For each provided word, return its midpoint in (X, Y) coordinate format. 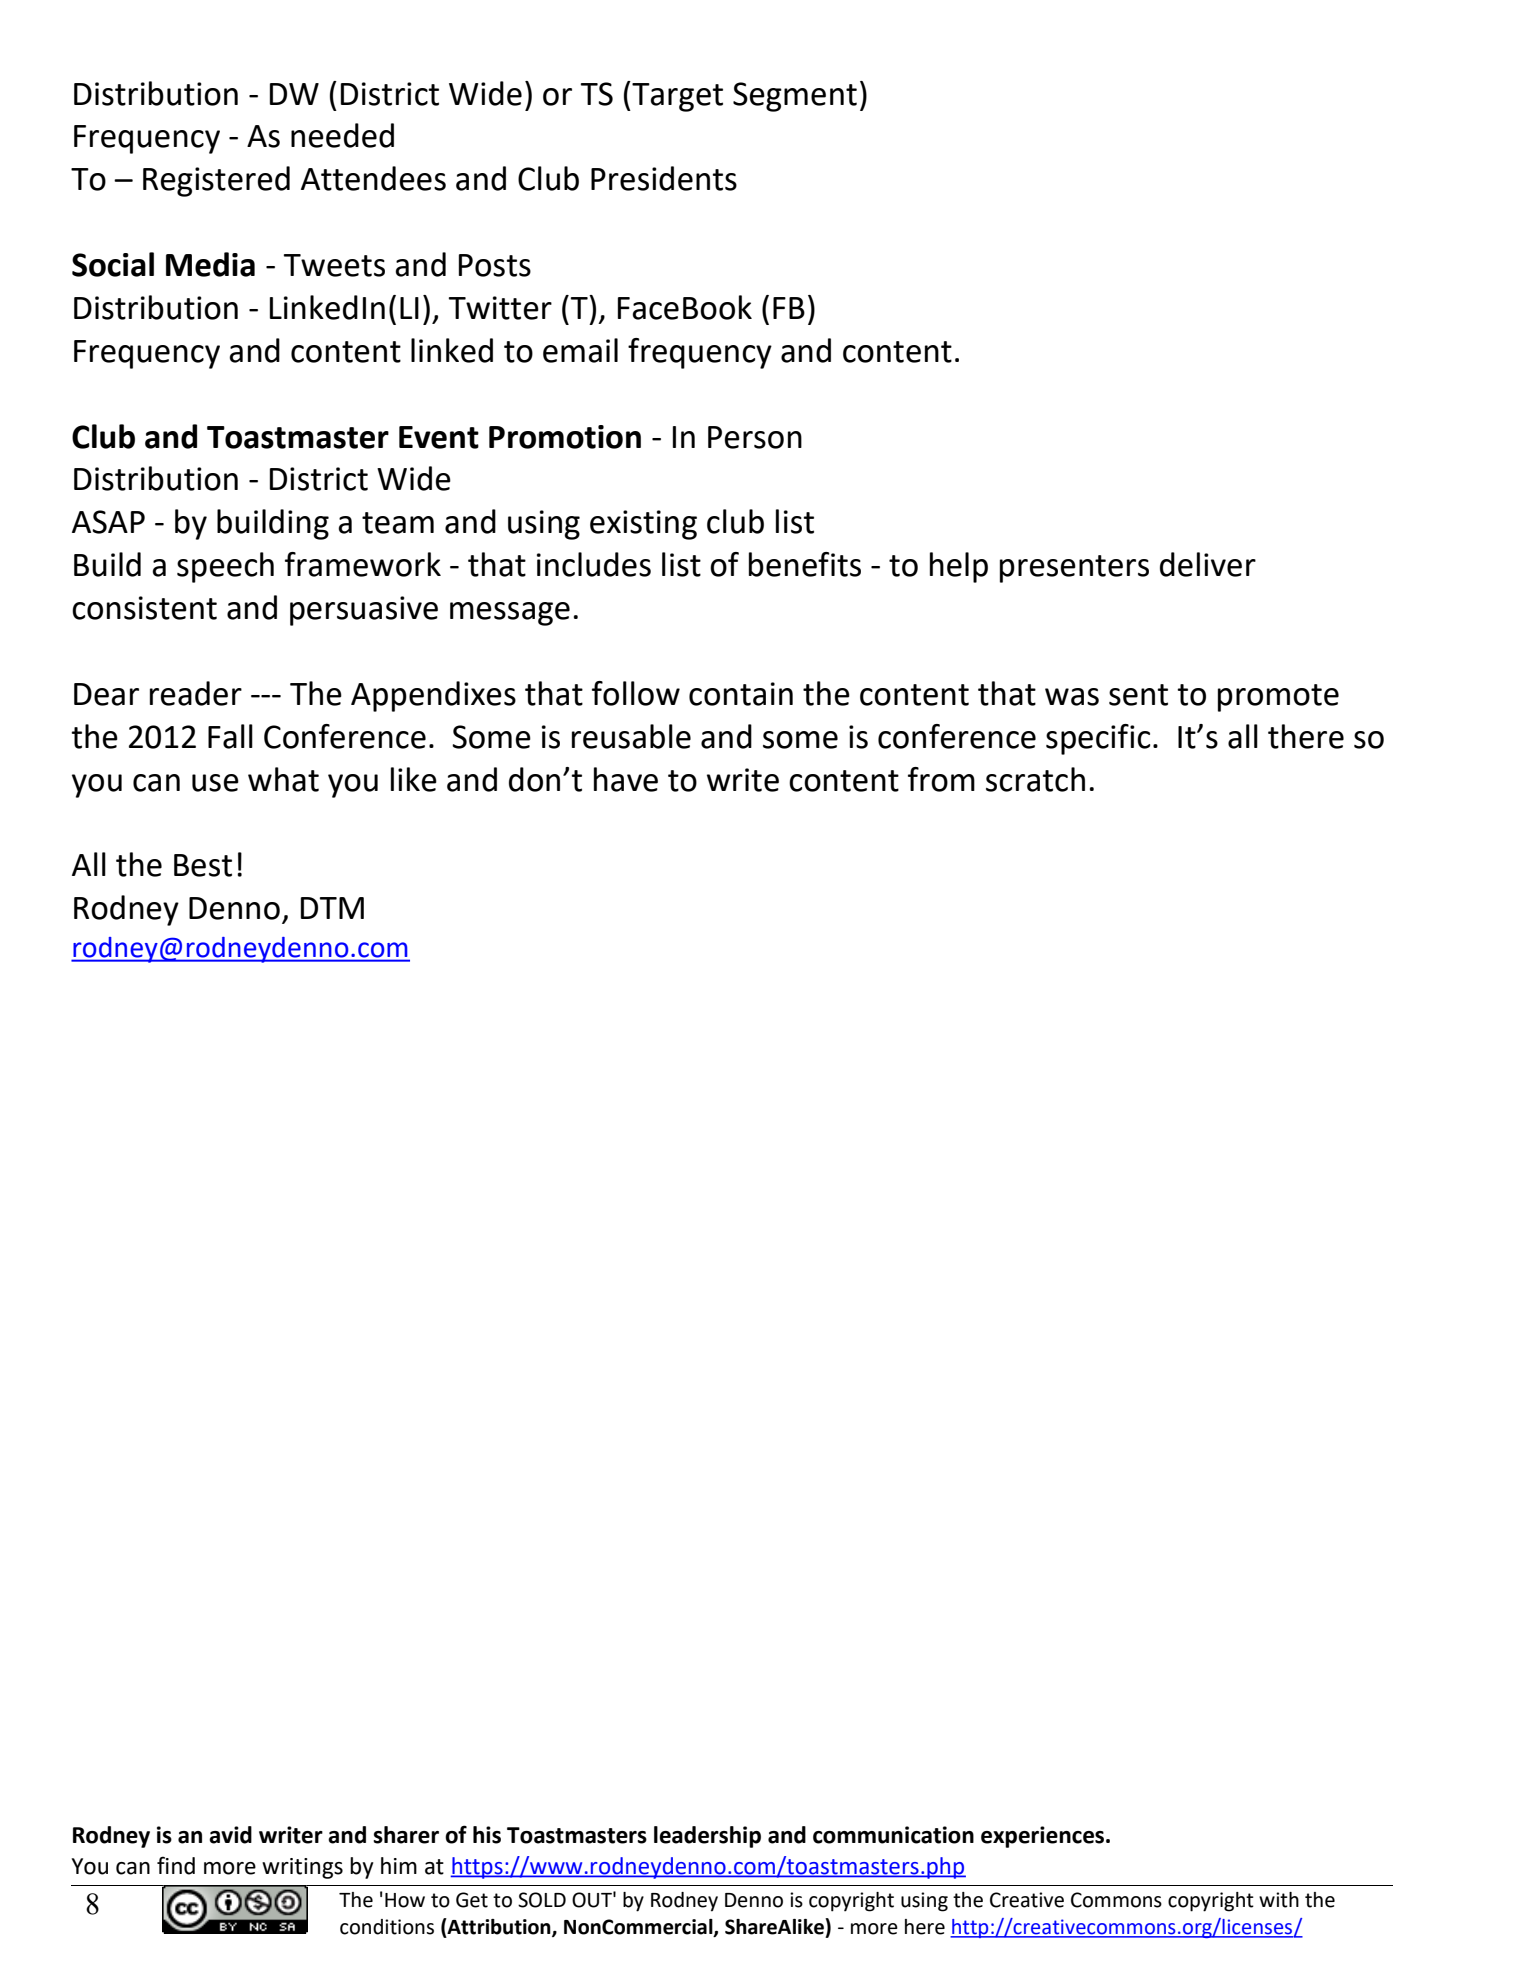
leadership (707, 1837)
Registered (216, 181)
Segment (795, 97)
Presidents (664, 178)
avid (230, 1835)
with (1279, 1900)
